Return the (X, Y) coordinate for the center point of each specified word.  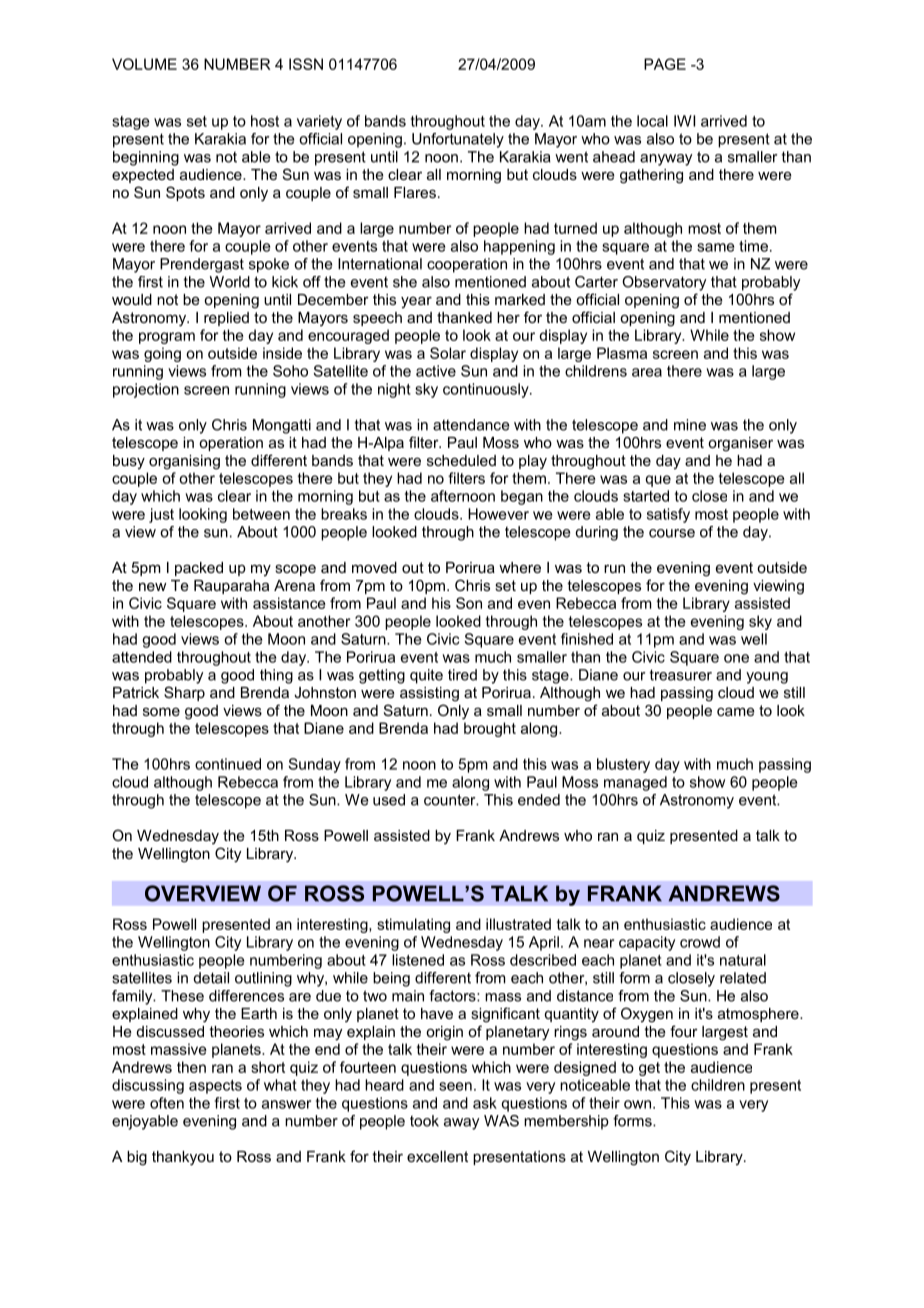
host (265, 121)
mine (690, 425)
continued (228, 764)
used (389, 800)
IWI (684, 121)
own (637, 1104)
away (461, 1124)
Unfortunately (458, 140)
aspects (215, 1087)
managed (635, 783)
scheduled (461, 460)
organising (184, 462)
